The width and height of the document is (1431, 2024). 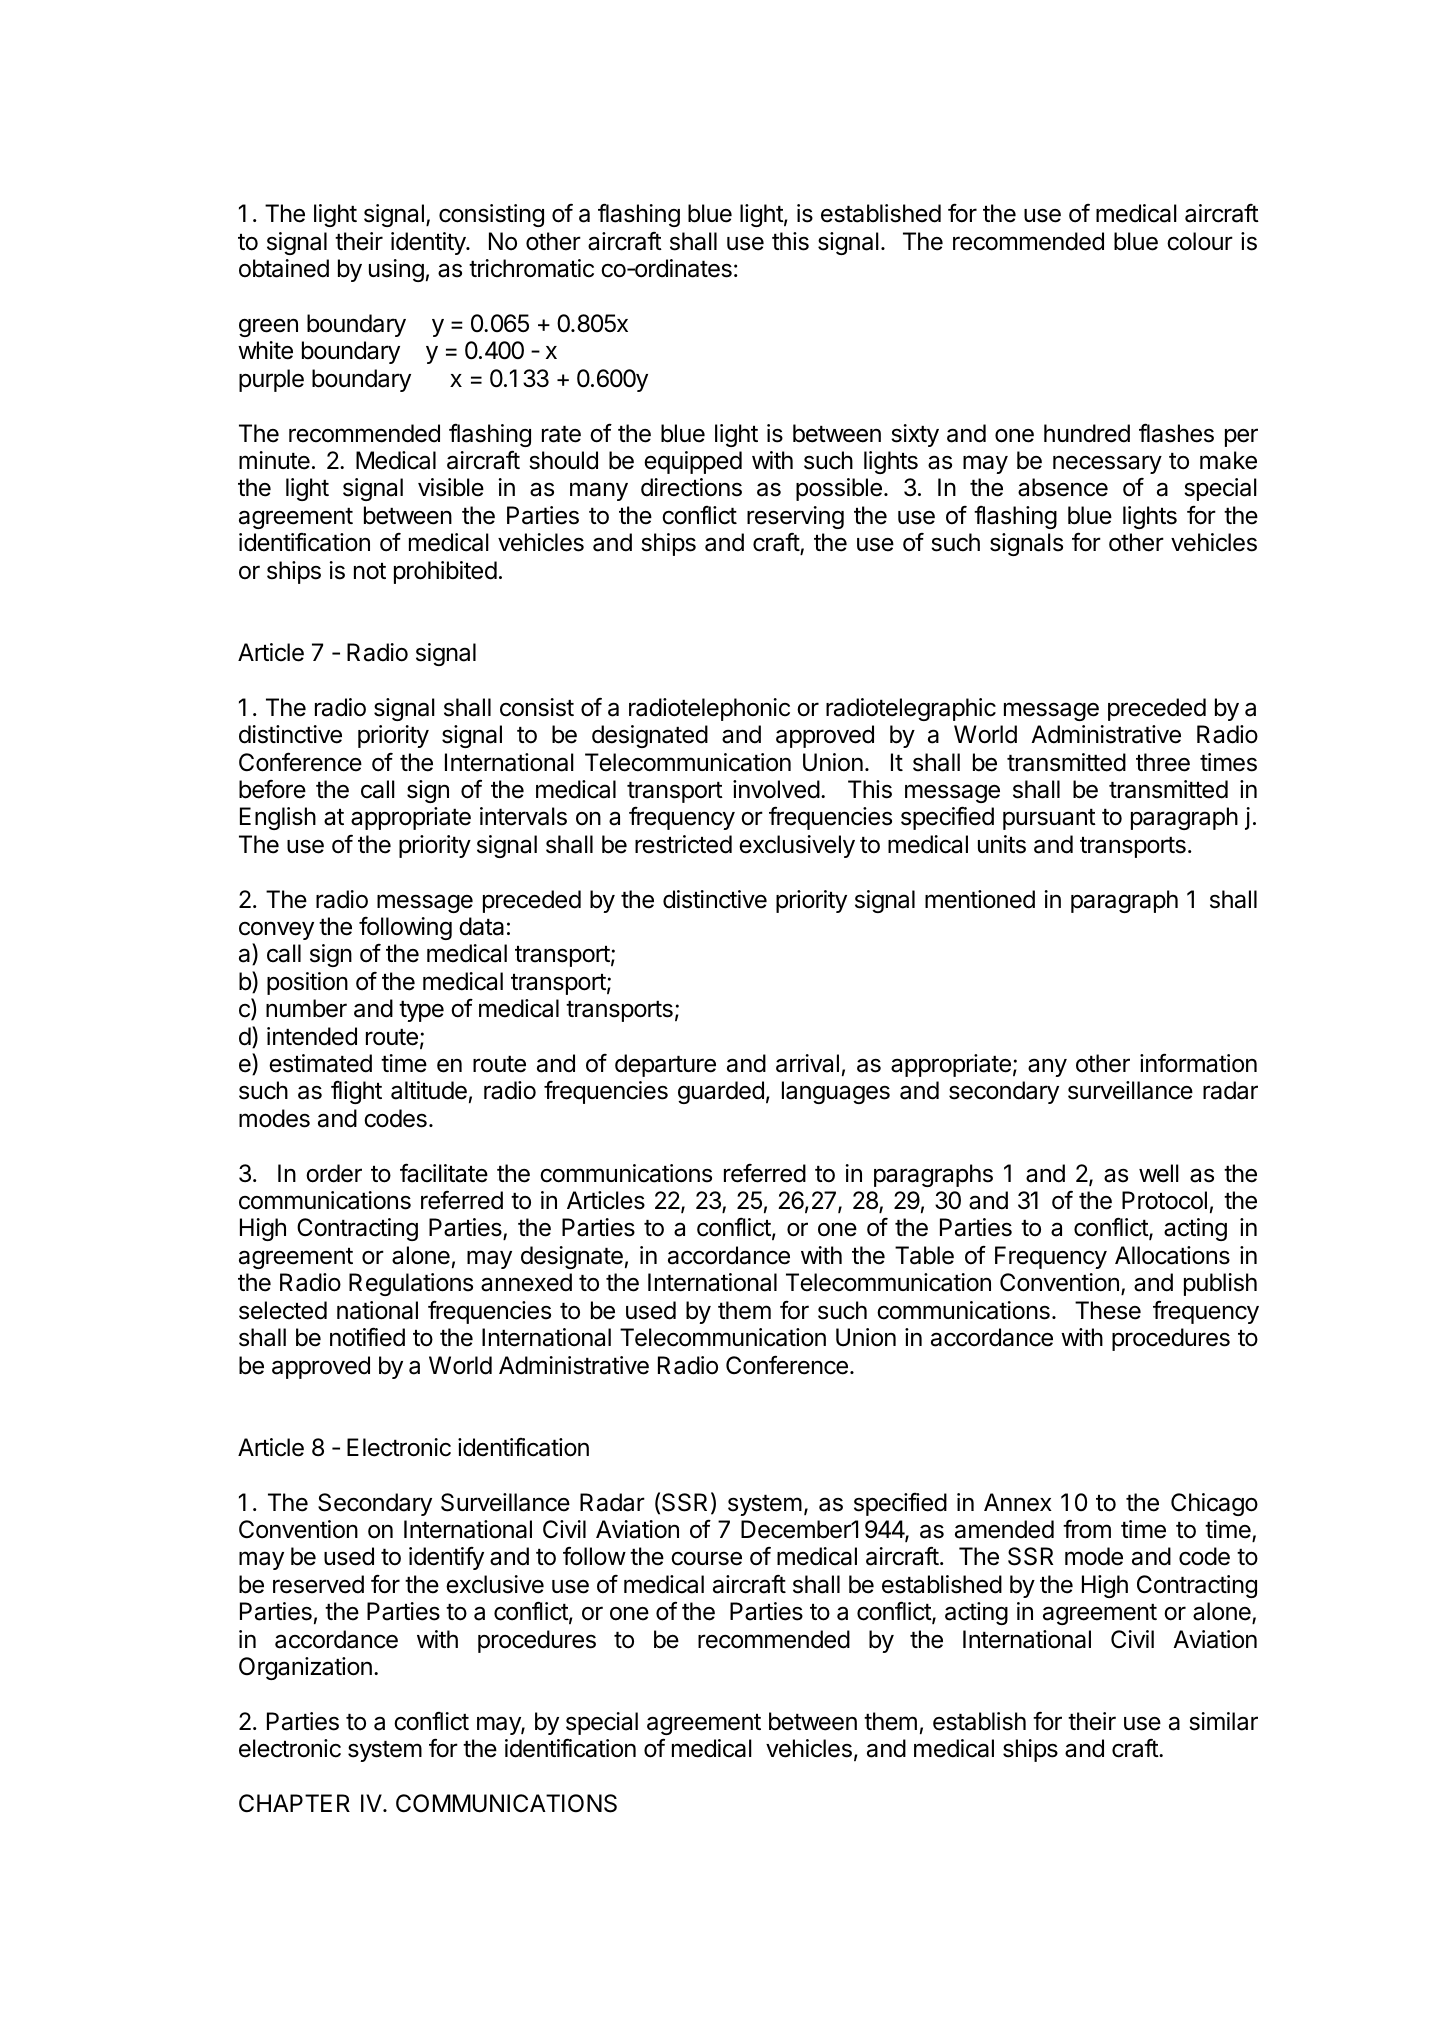 What do you see at coordinates (1200, 241) in the document?
I see `colour` at bounding box center [1200, 241].
